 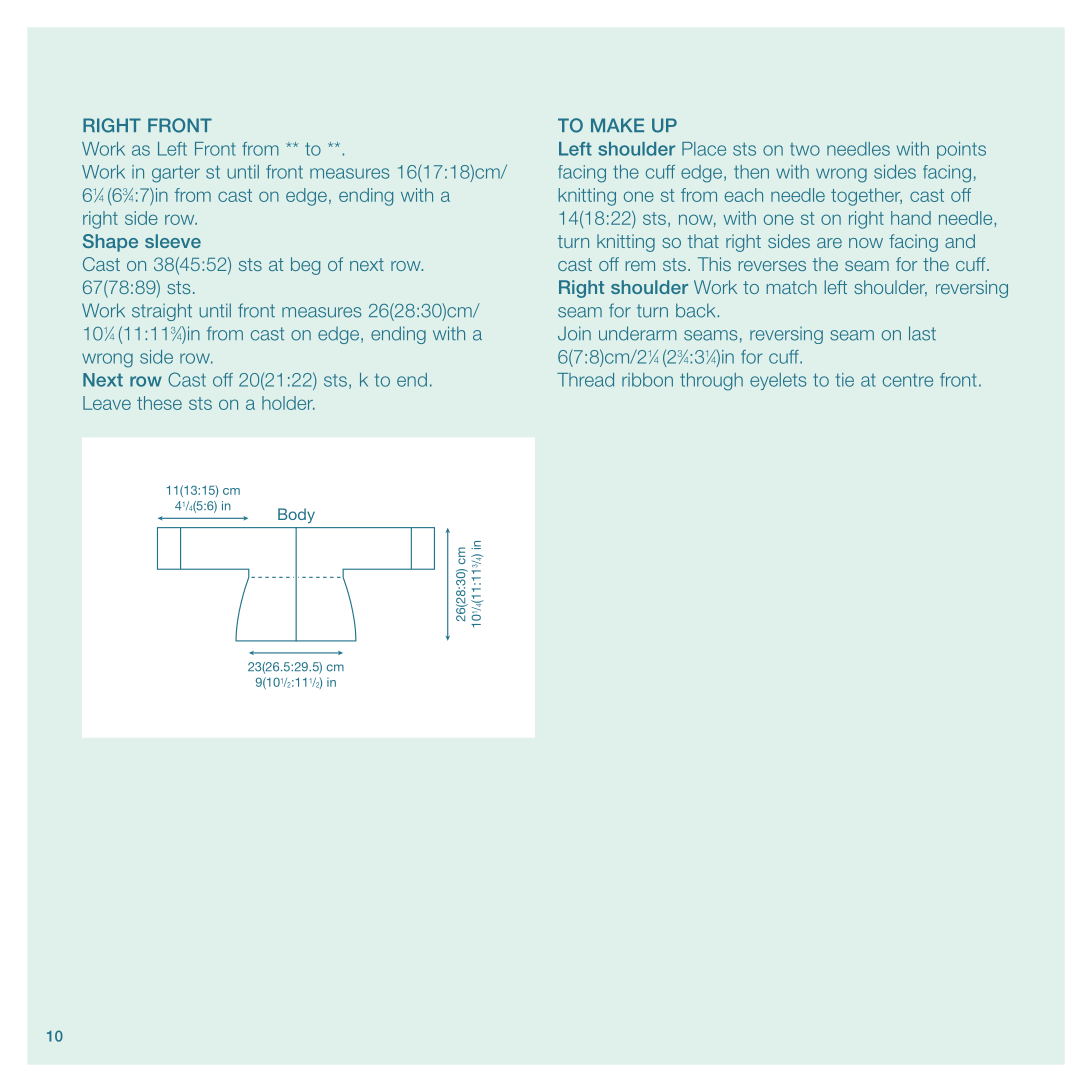 I want to click on Join, so click(x=574, y=333).
